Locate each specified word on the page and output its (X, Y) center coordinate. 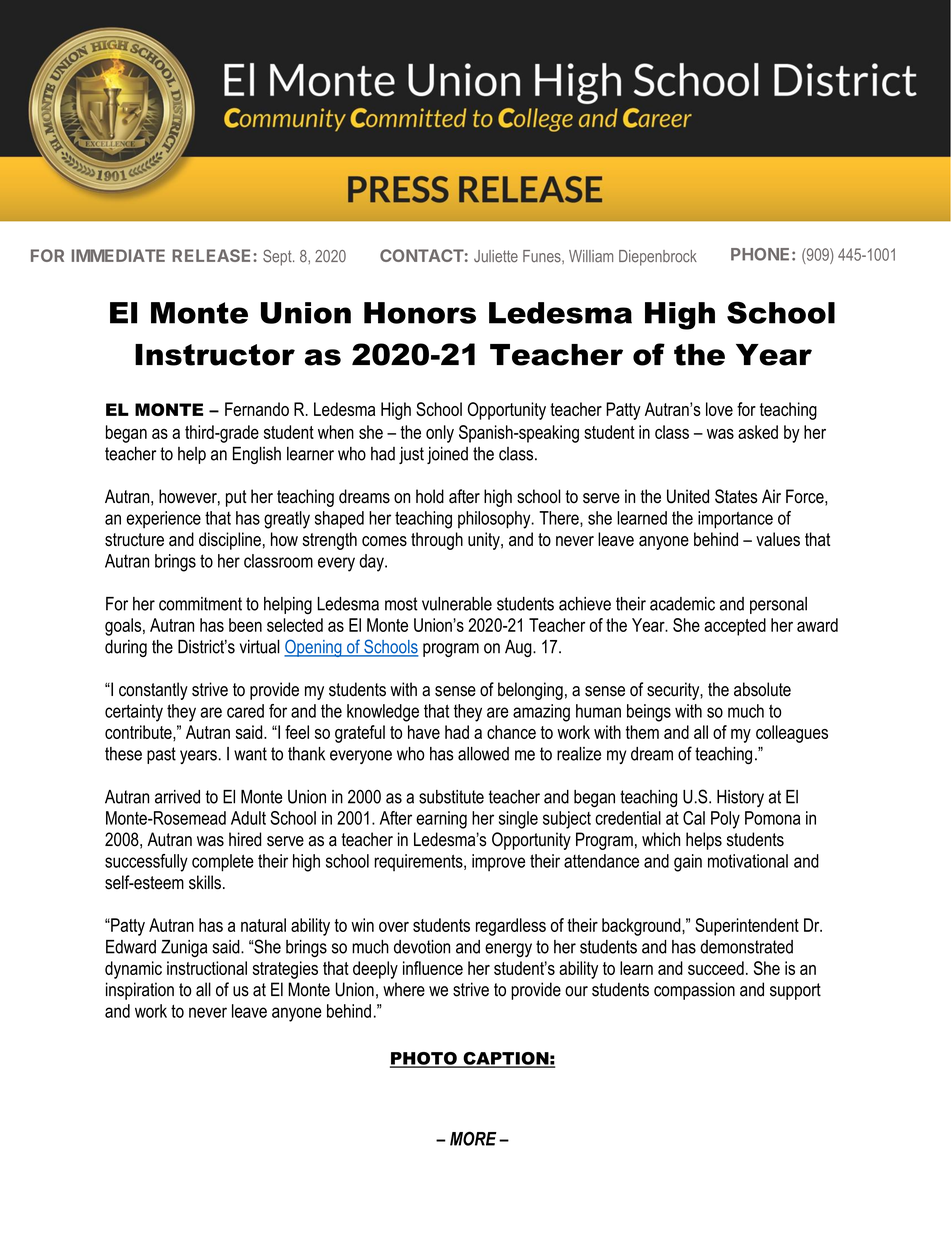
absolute (762, 689)
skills (205, 882)
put (236, 498)
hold (430, 496)
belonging (530, 691)
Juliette (496, 256)
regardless (511, 927)
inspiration (140, 991)
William (591, 256)
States (736, 496)
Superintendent (747, 927)
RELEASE (213, 255)
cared (245, 711)
